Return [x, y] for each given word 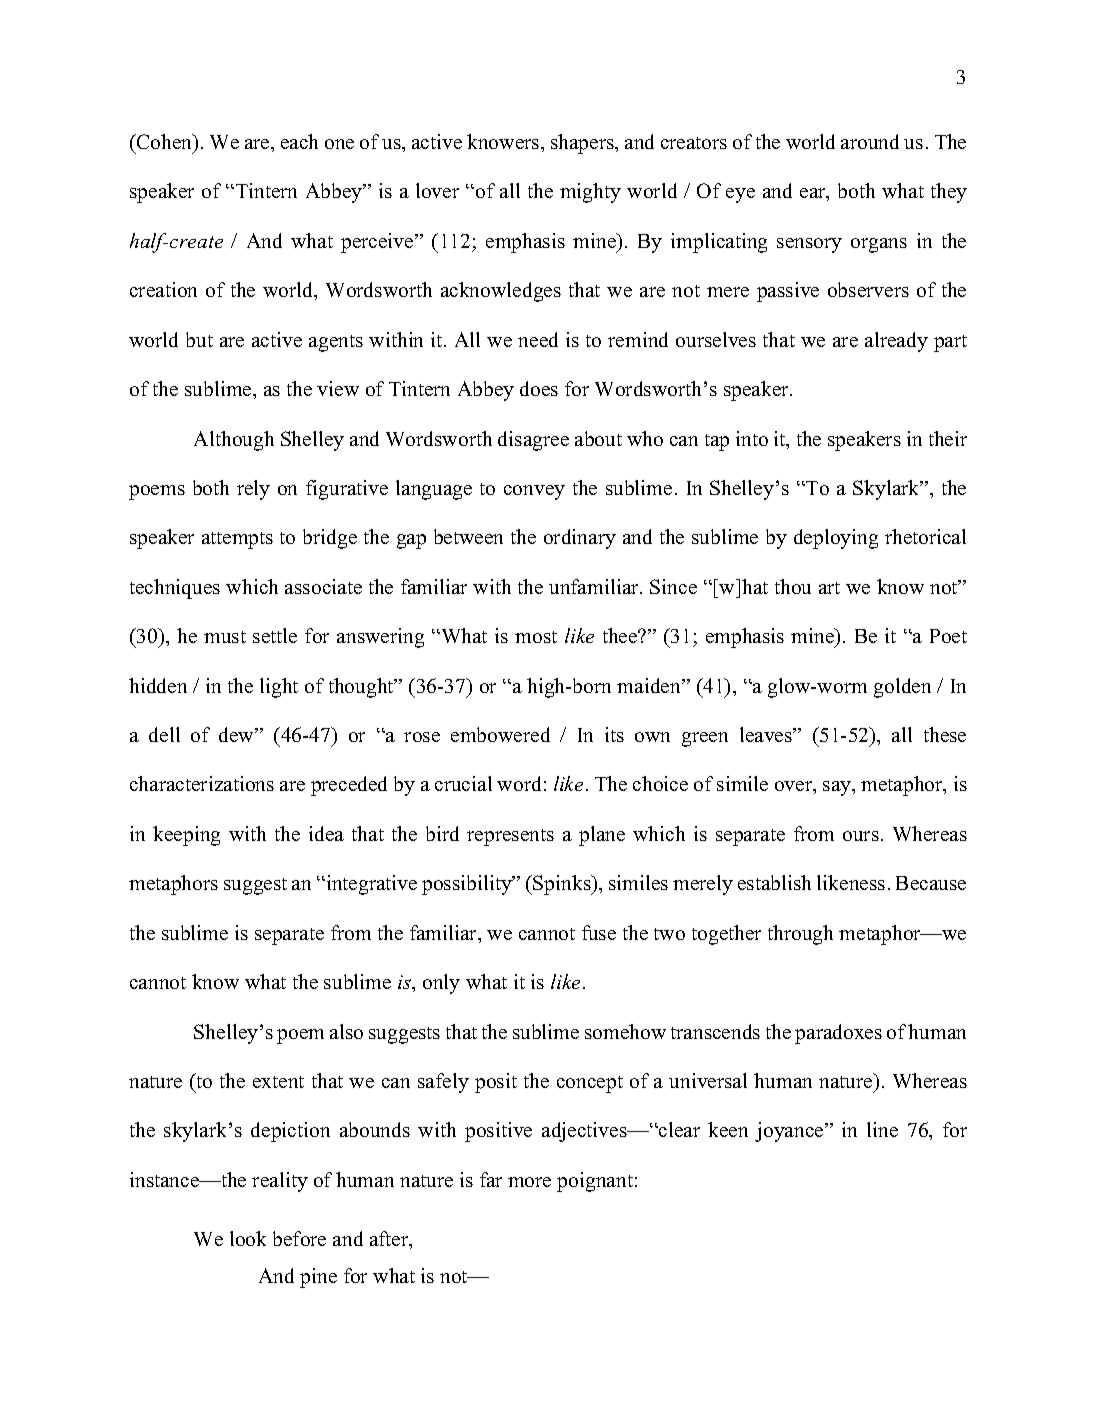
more [529, 1182]
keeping [186, 836]
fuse [599, 932]
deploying [836, 539]
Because [931, 883]
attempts [237, 540]
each [299, 141]
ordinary [580, 539]
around [870, 141]
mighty [590, 193]
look [248, 1238]
